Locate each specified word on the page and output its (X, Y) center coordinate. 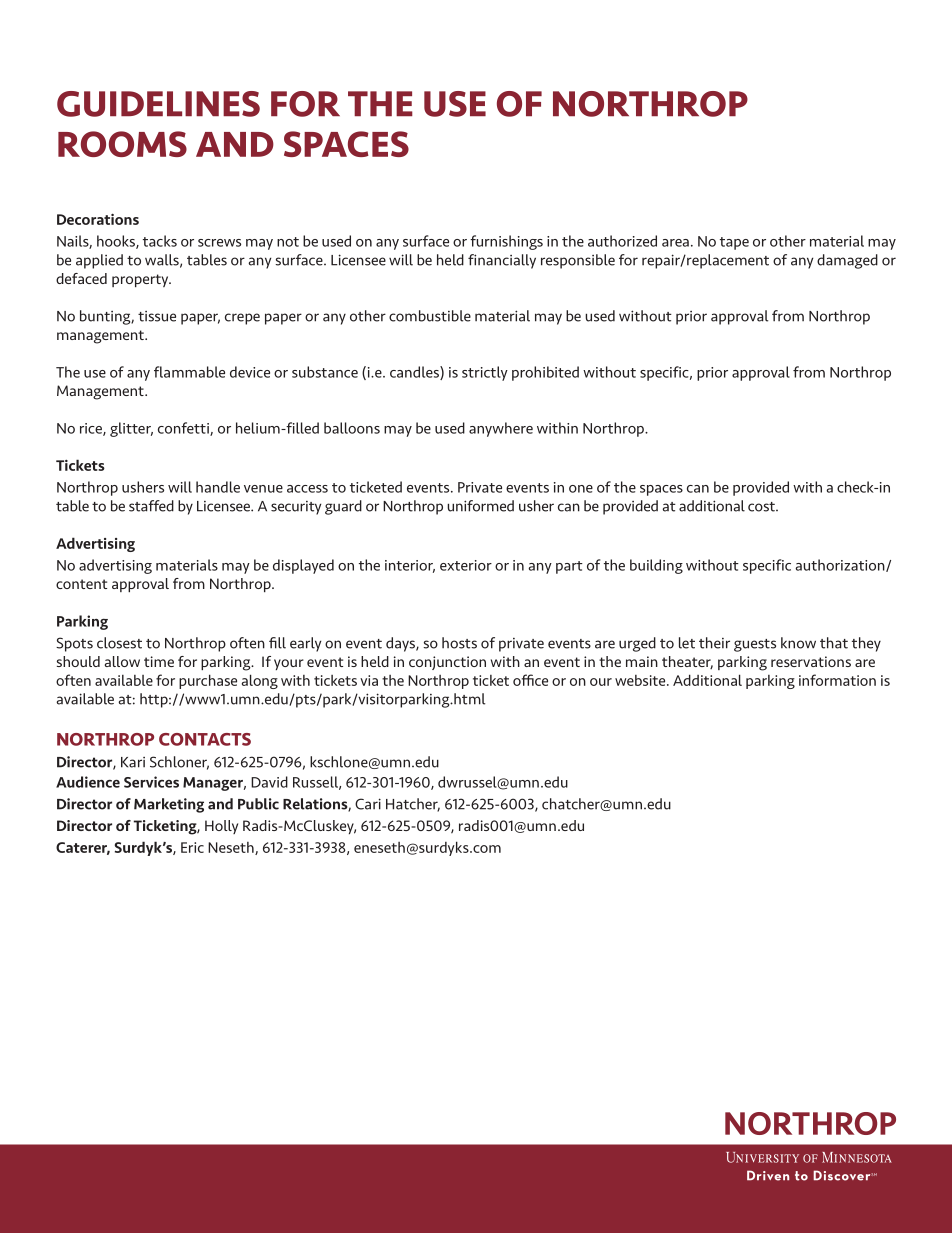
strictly (485, 373)
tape (734, 243)
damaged (847, 261)
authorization (841, 565)
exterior (466, 565)
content (81, 584)
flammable (189, 372)
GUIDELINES (158, 104)
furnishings (506, 242)
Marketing (169, 805)
